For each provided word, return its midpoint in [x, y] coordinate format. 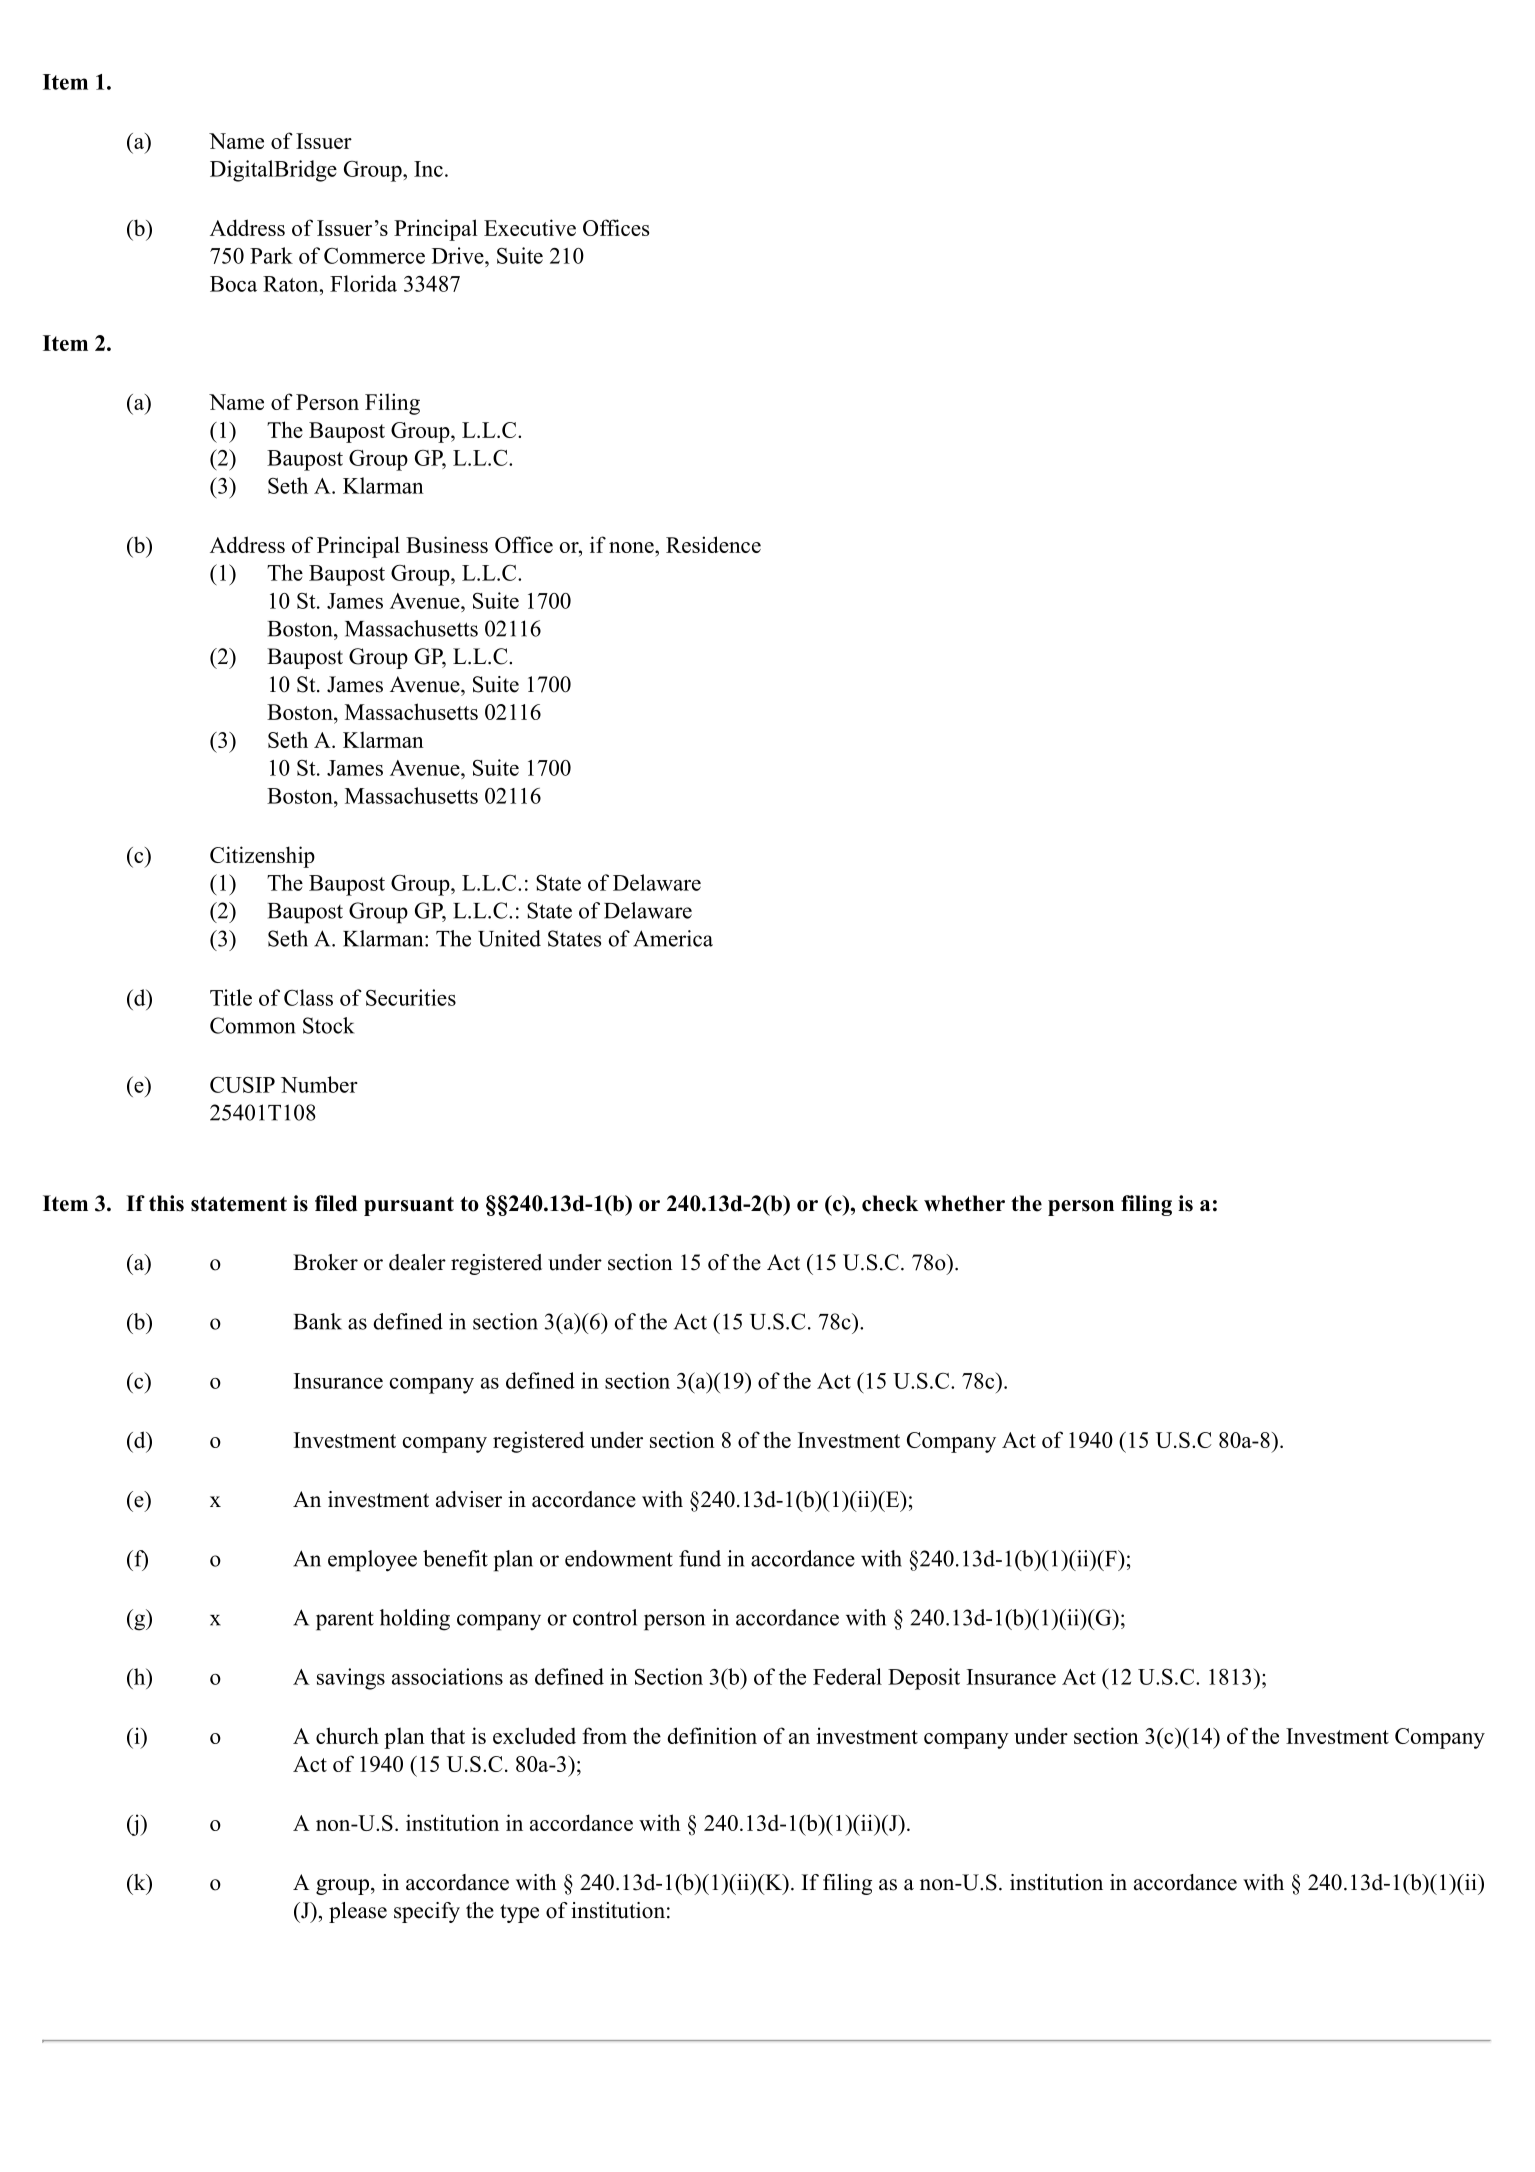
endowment [619, 1558]
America [673, 938]
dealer [417, 1262]
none [632, 547]
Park [271, 255]
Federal [847, 1676]
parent [345, 1621]
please [358, 1912]
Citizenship [262, 857]
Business [447, 544]
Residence [713, 544]
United [509, 938]
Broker [325, 1262]
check [890, 1203]
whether [964, 1203]
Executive [530, 227]
